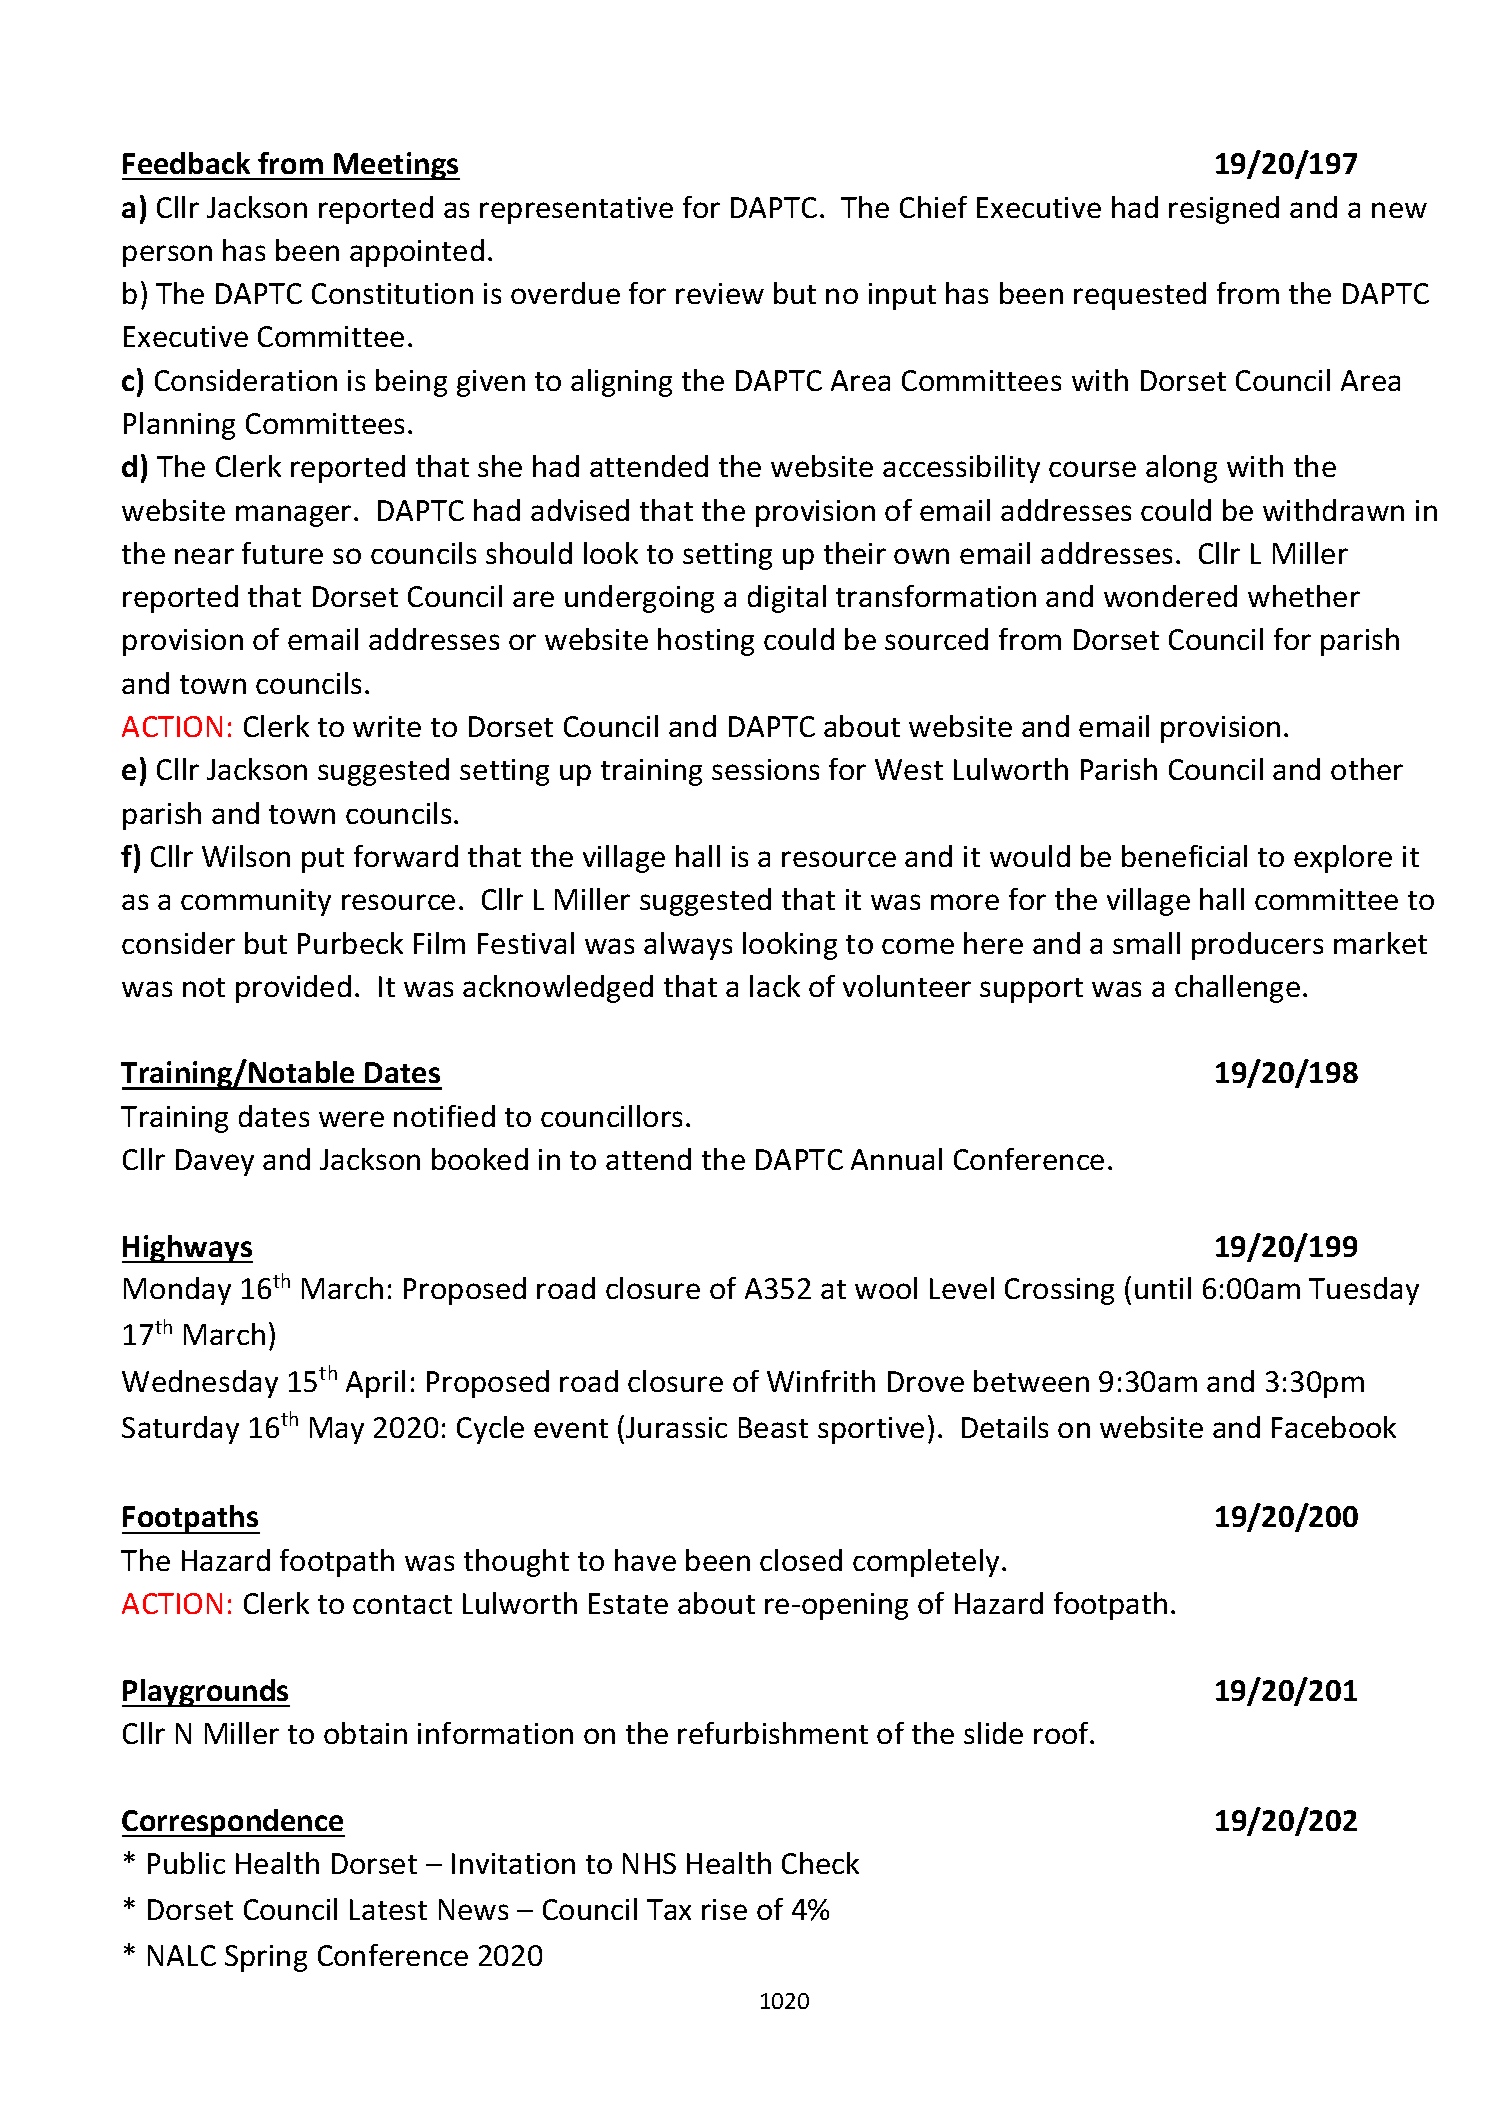 Image resolution: width=1505 pixels, height=2128 pixels. I want to click on review, so click(720, 293).
